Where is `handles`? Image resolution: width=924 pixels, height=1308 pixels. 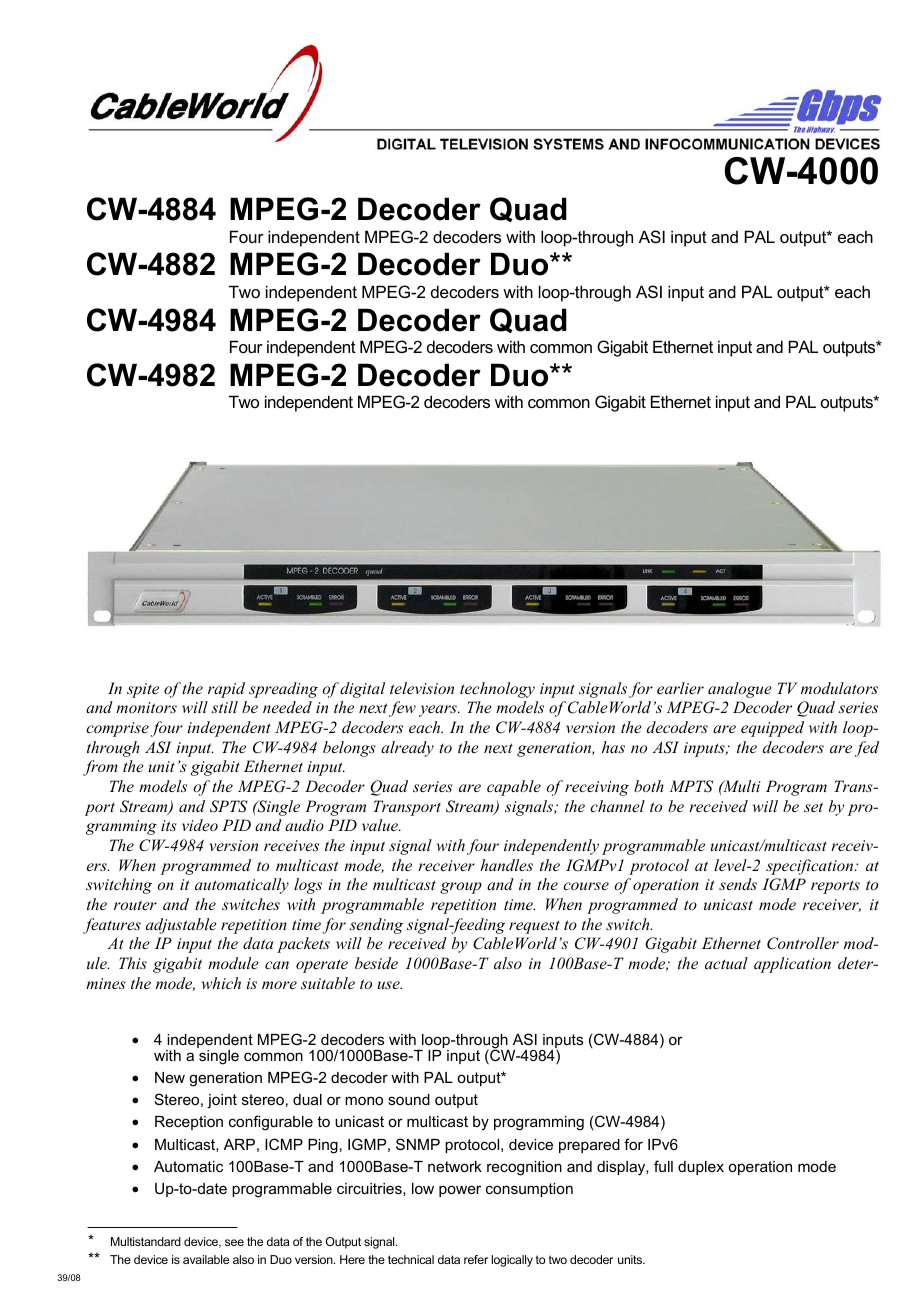
handles is located at coordinates (506, 865).
